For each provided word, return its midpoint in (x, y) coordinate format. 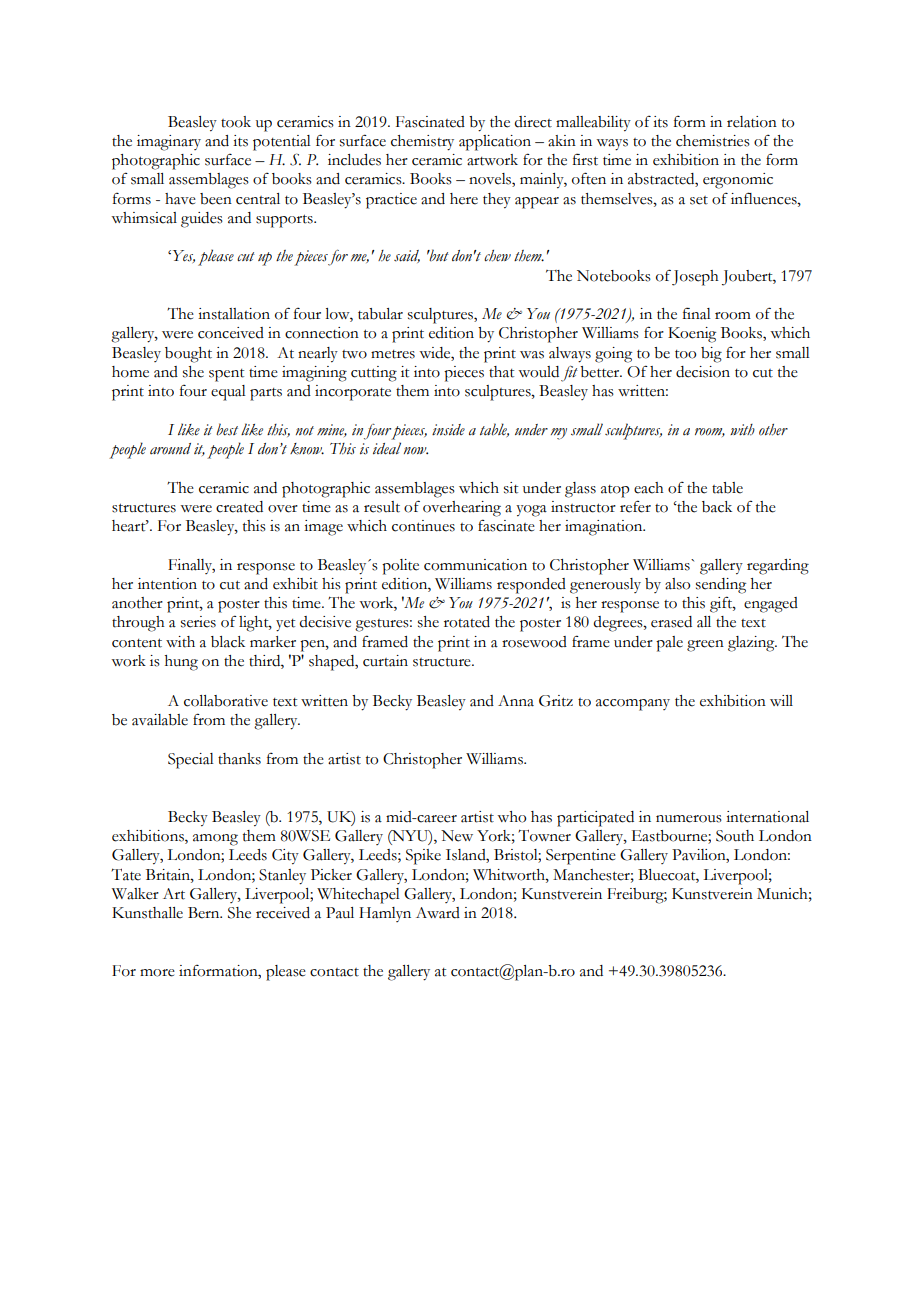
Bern (205, 913)
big (711, 355)
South (735, 836)
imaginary (169, 143)
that (501, 372)
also (677, 584)
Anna (516, 701)
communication (475, 565)
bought (188, 355)
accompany (633, 705)
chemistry (422, 143)
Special (191, 761)
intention (167, 584)
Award (438, 913)
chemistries (713, 141)
